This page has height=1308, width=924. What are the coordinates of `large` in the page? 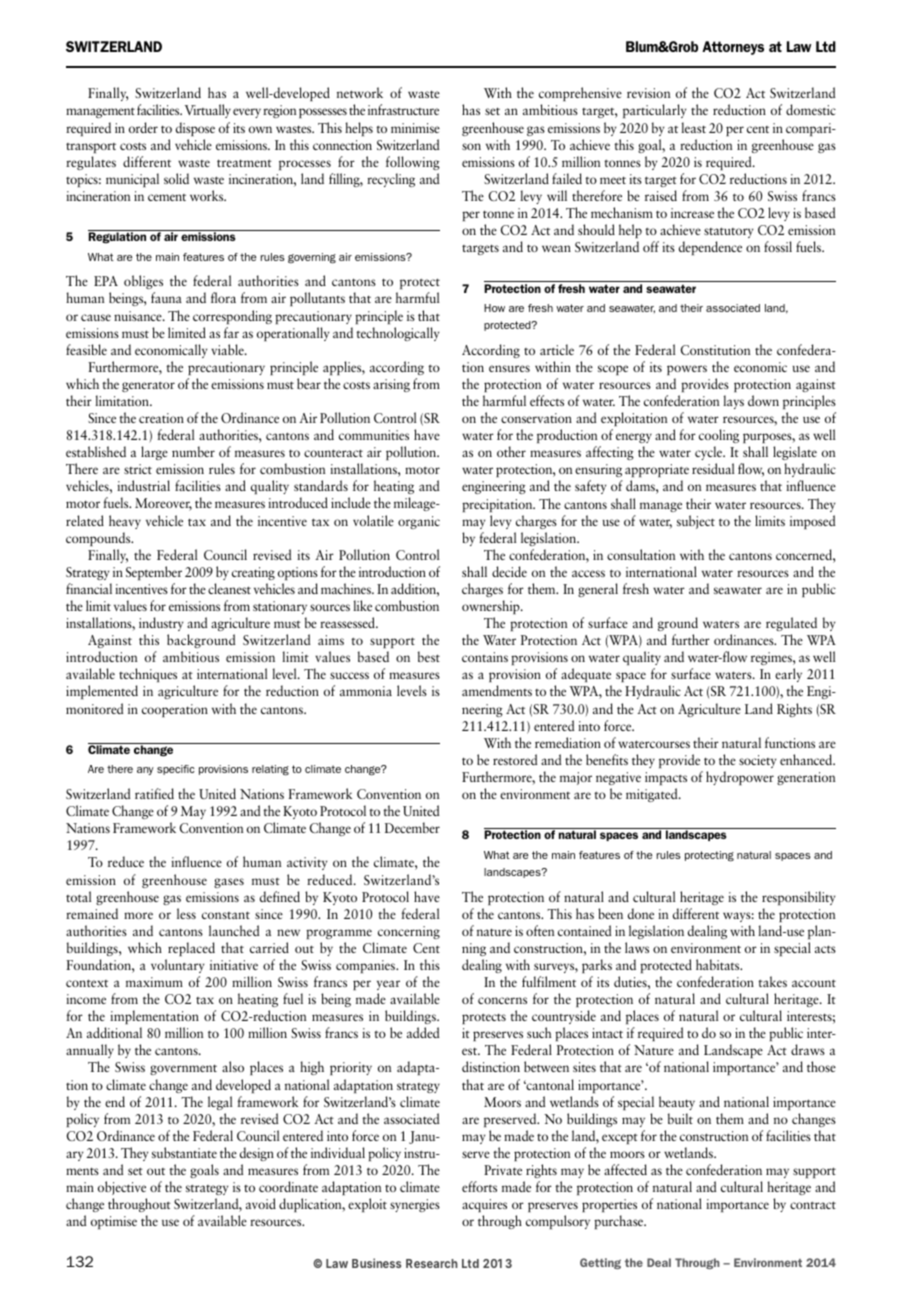 It's located at (154, 453).
